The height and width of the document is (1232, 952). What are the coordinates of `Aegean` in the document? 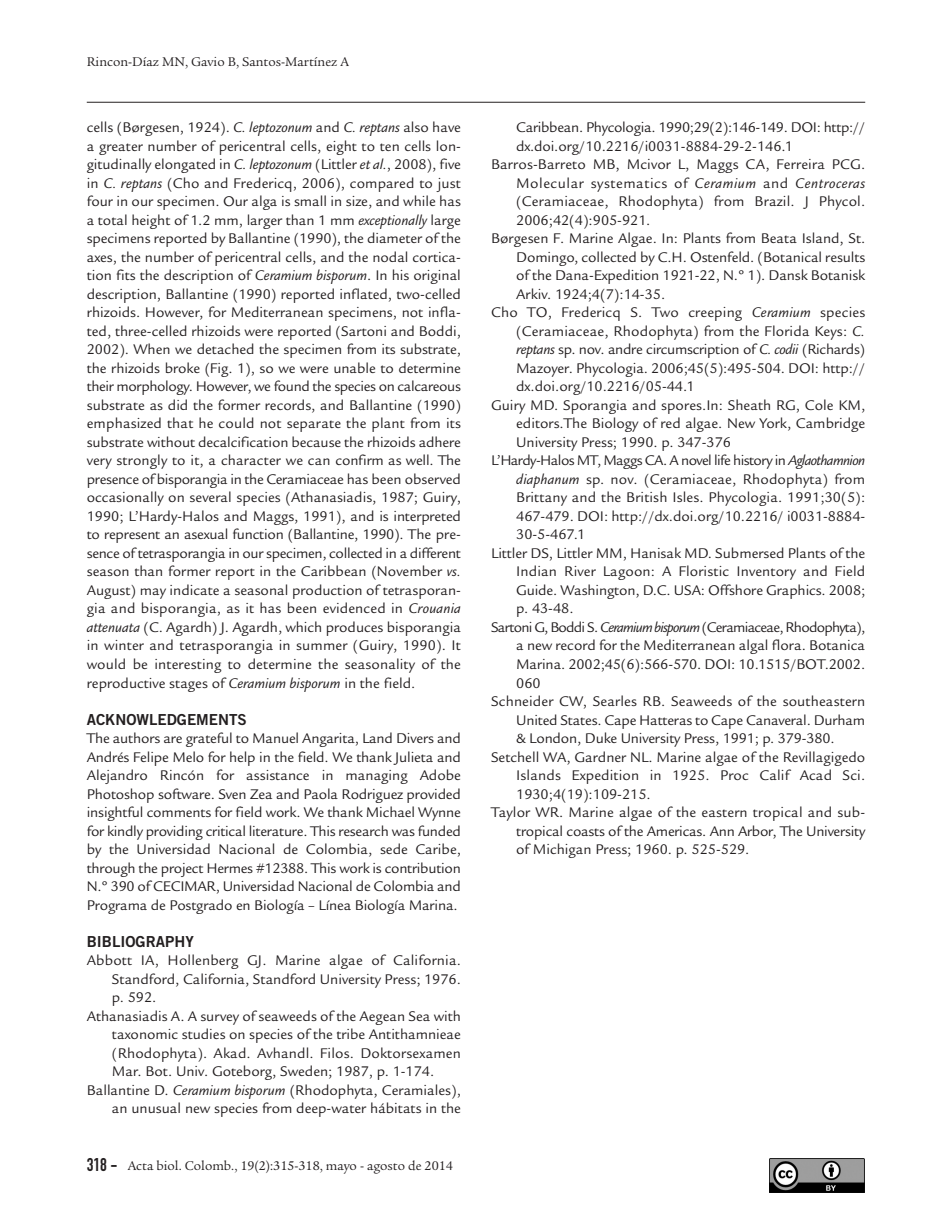 It's located at (381, 1018).
